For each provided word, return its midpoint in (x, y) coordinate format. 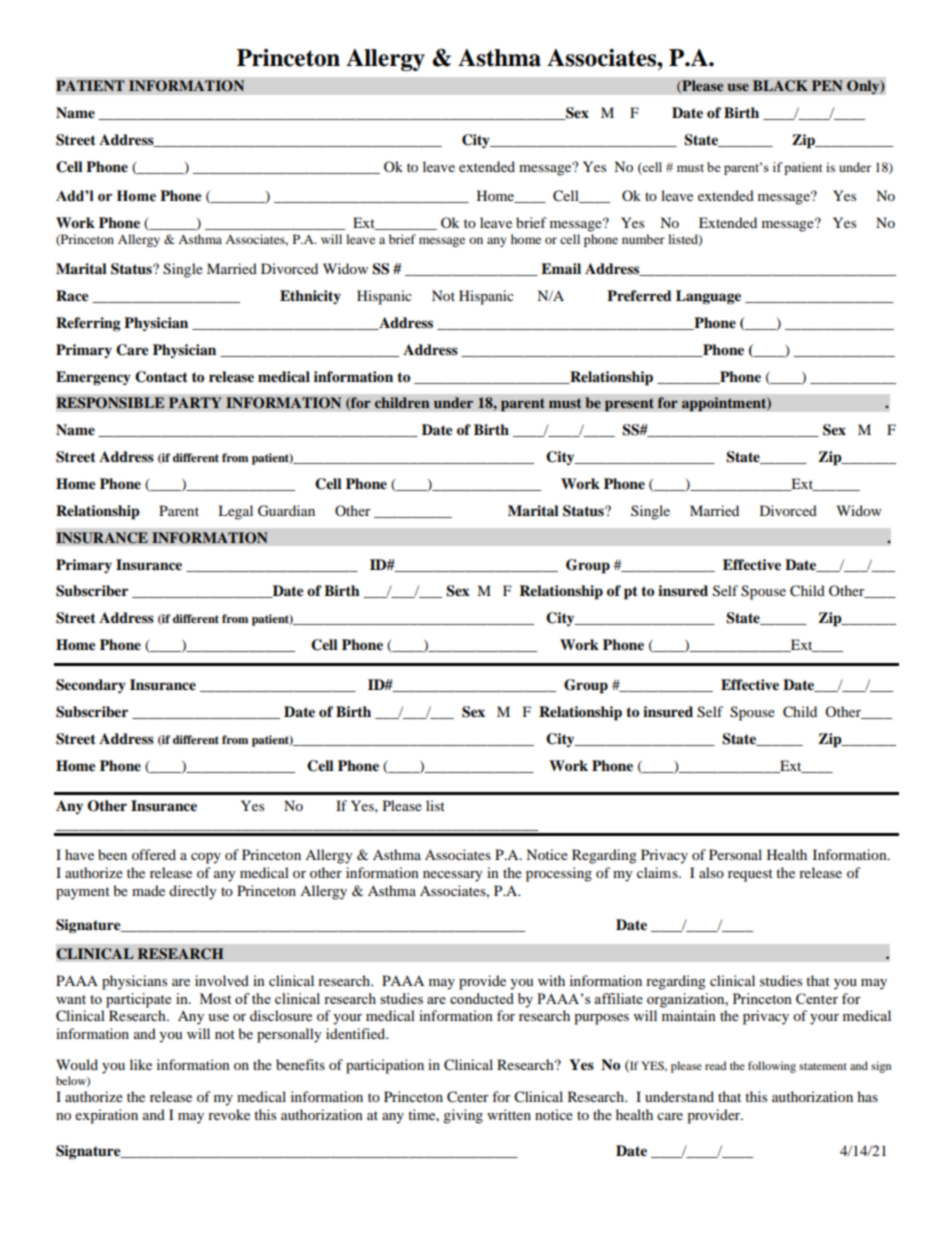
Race (72, 296)
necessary (453, 876)
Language (708, 297)
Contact (161, 377)
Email (561, 268)
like (141, 1064)
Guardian (286, 511)
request (750, 875)
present (629, 405)
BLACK (780, 86)
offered (154, 854)
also (711, 872)
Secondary (91, 686)
